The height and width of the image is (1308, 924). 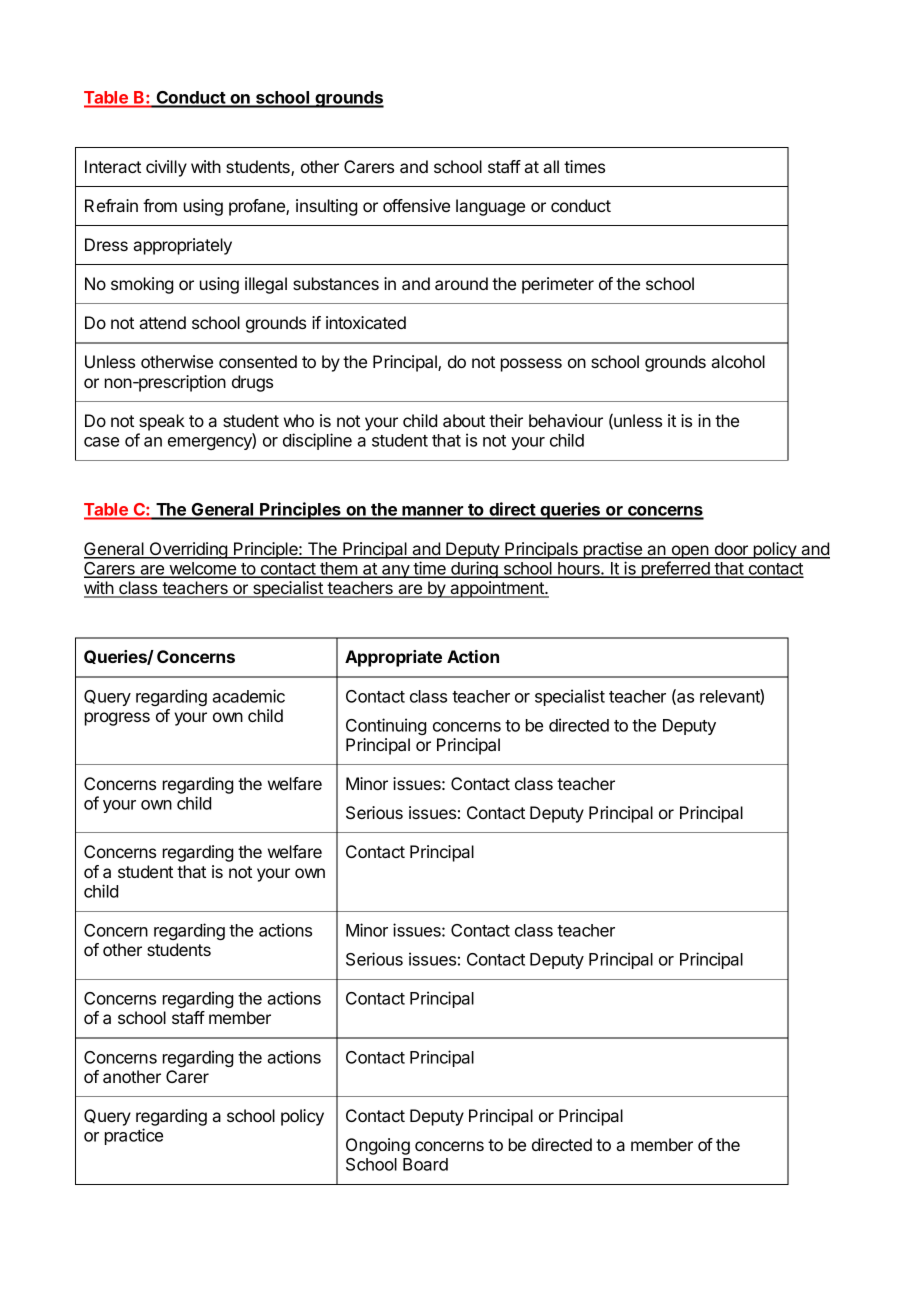 I want to click on Board, so click(x=425, y=1164).
